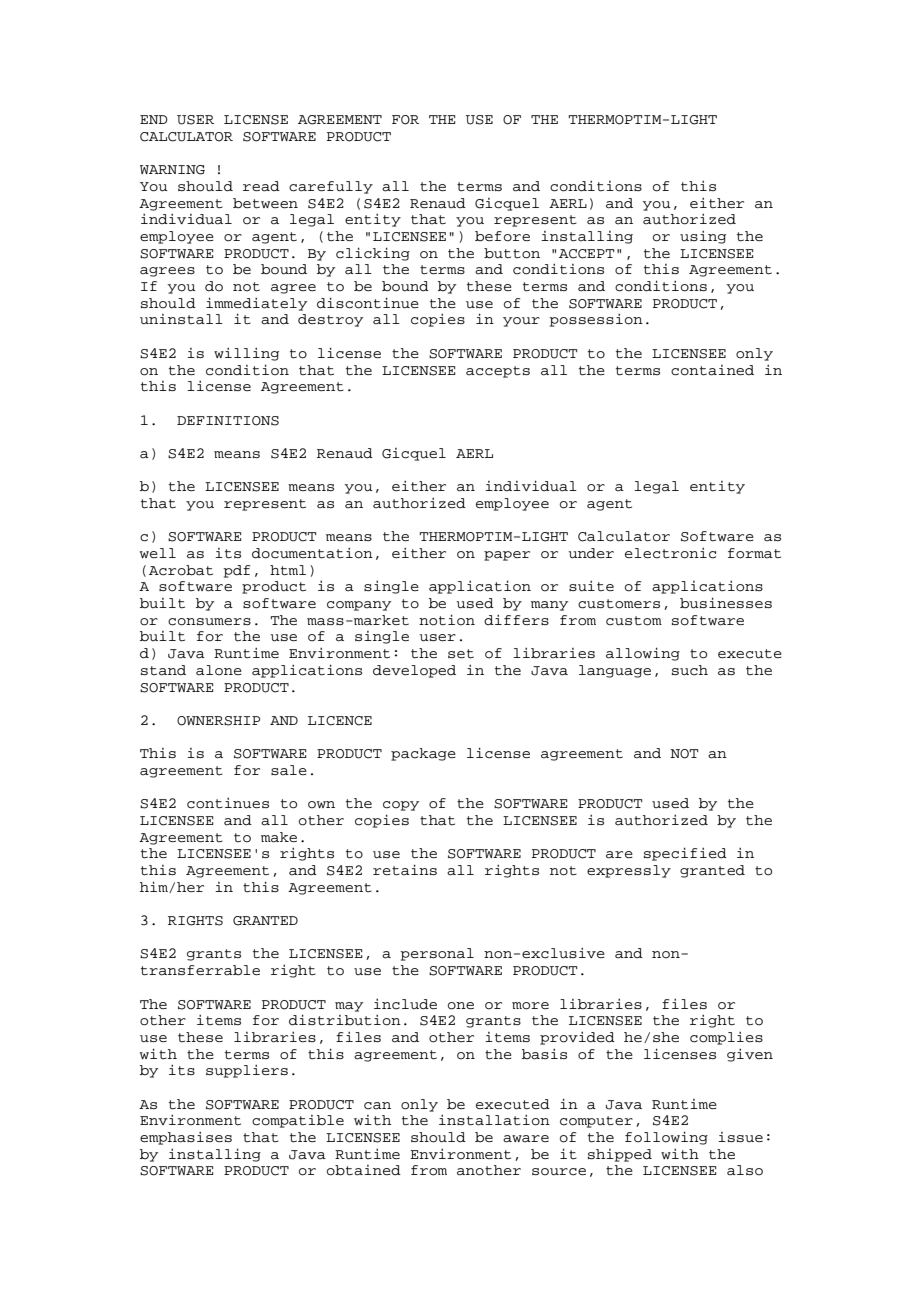 This image has height=1308, width=924. What do you see at coordinates (703, 237) in the image?
I see `using` at bounding box center [703, 237].
